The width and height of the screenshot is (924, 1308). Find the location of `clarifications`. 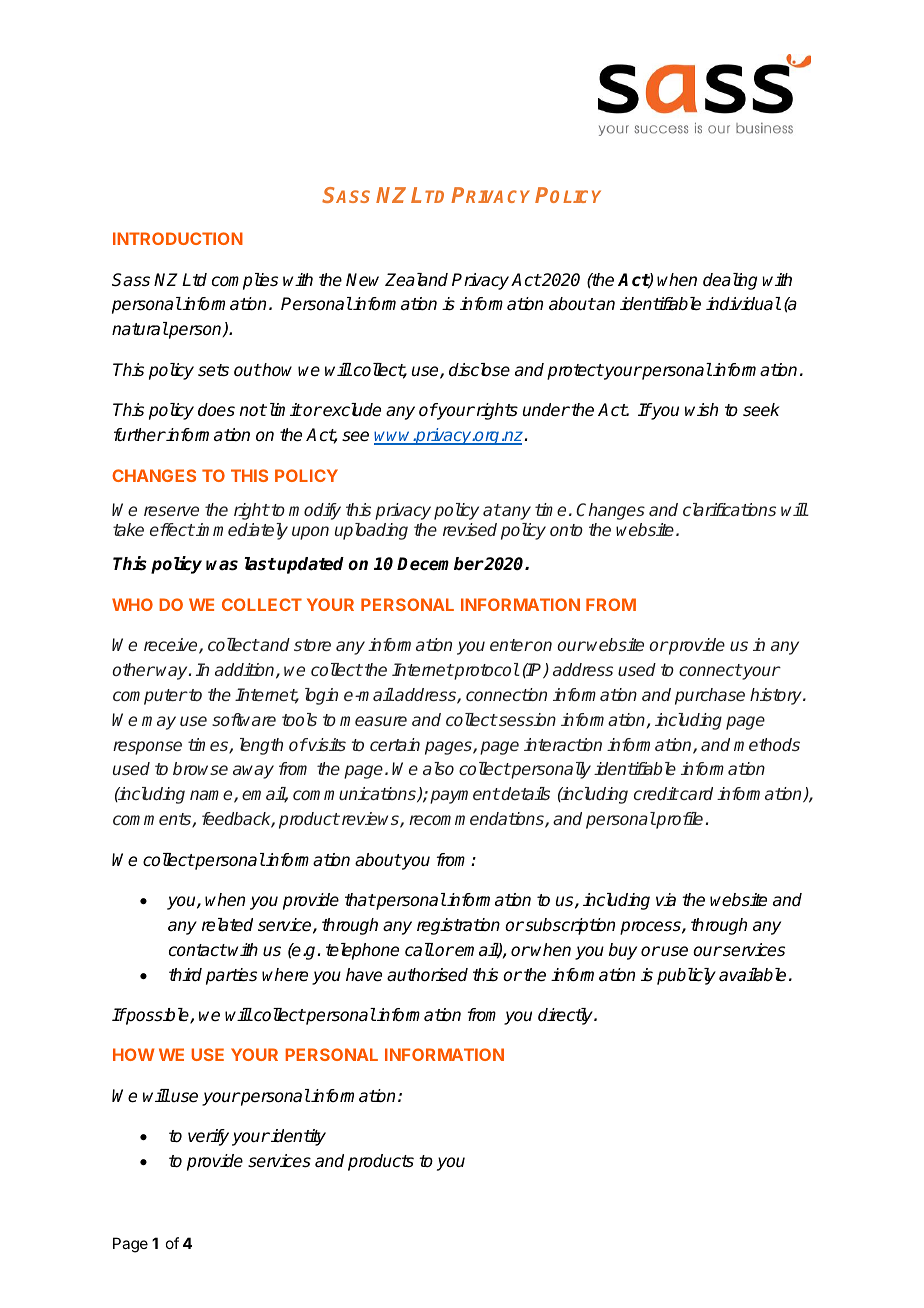

clarifications is located at coordinates (729, 509).
